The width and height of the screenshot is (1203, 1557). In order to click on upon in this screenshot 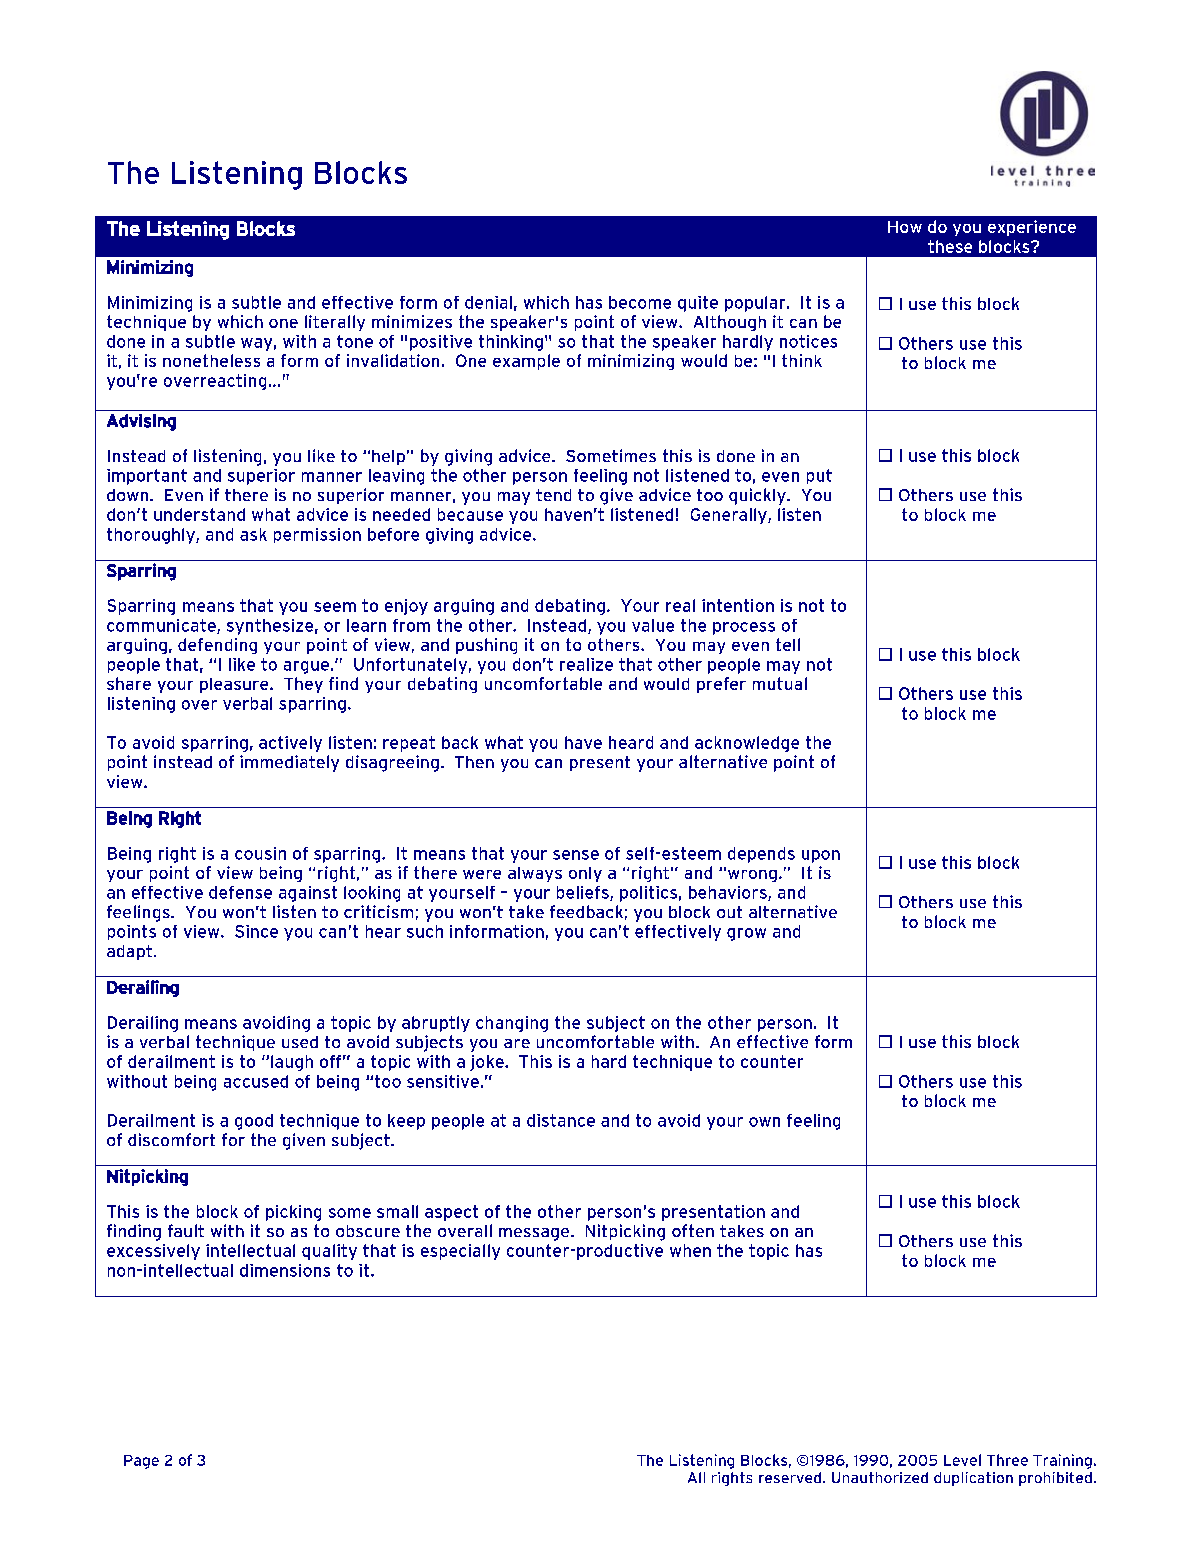, I will do `click(821, 856)`.
